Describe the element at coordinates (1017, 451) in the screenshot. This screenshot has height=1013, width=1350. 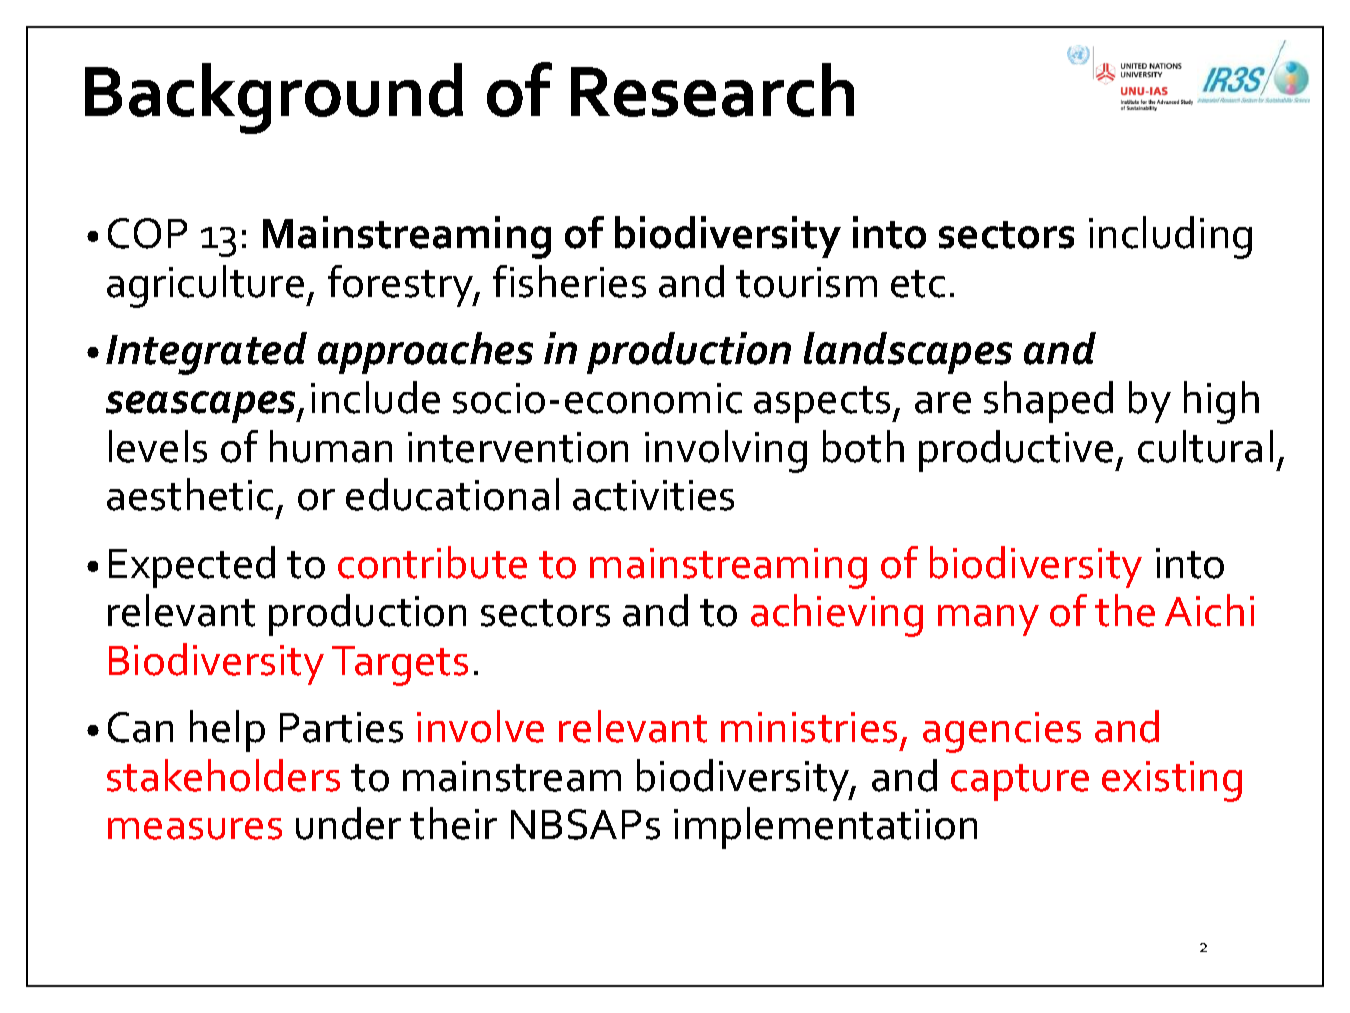
I see `productive` at that location.
